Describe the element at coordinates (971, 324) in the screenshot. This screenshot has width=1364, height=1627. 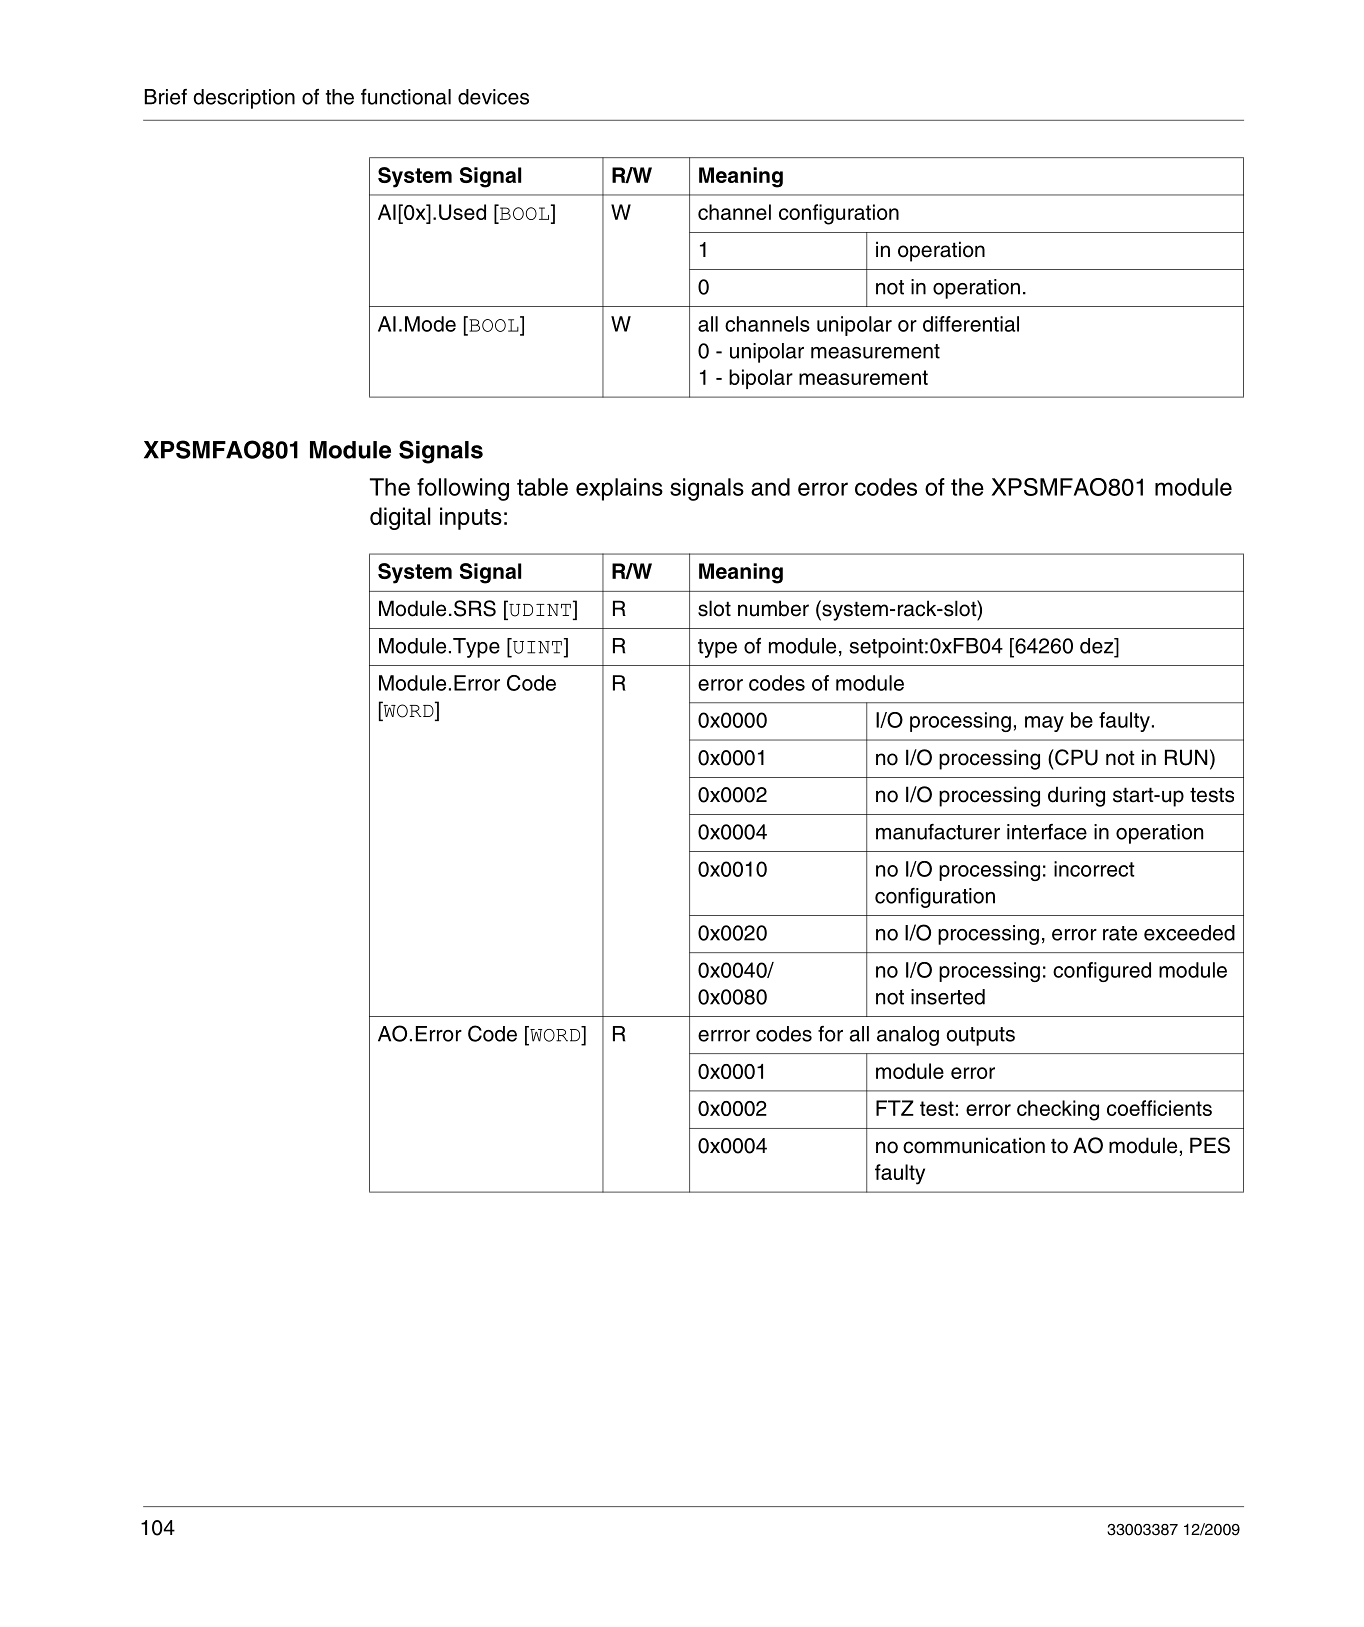
I see `differential` at that location.
